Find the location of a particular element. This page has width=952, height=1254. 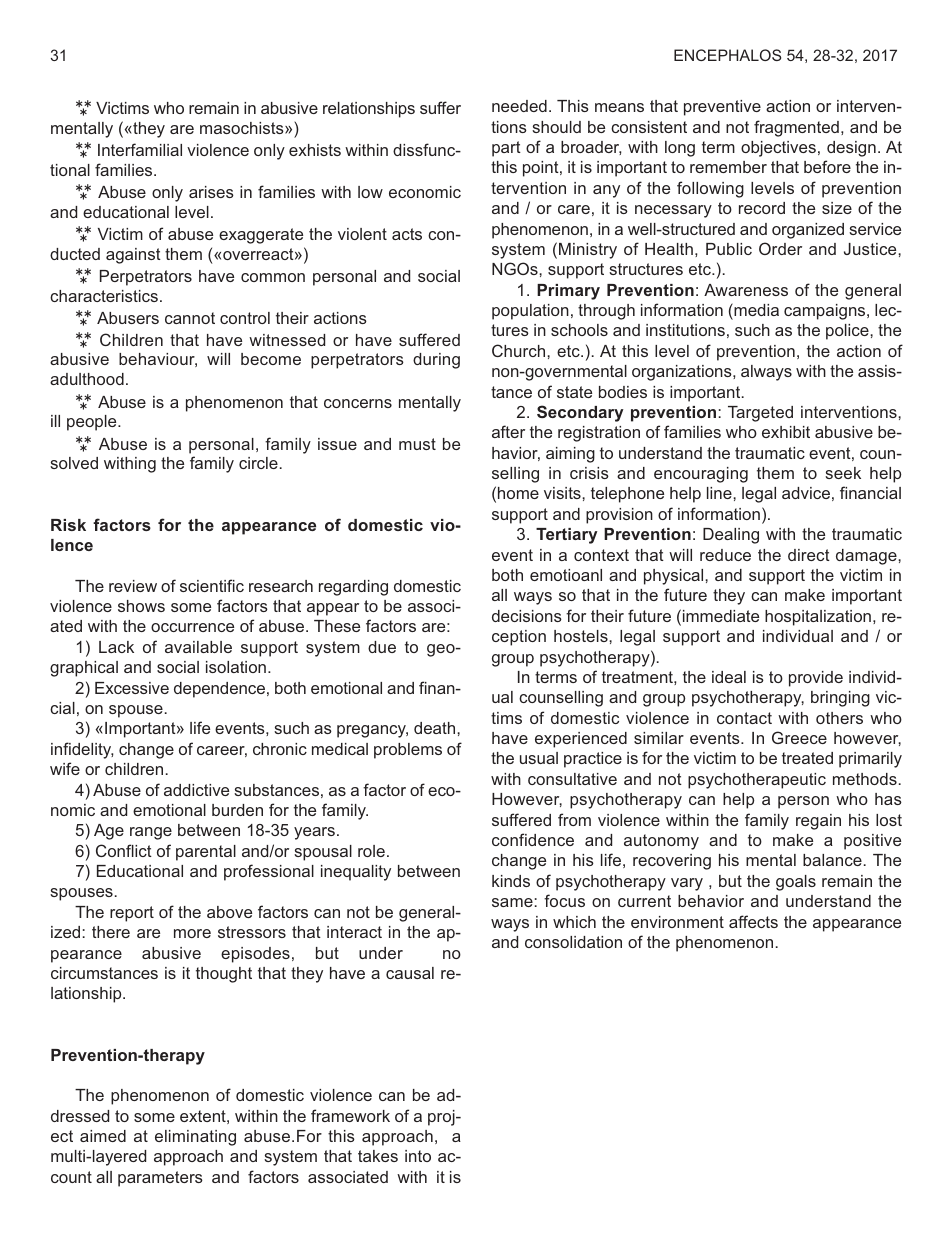

eliminating is located at coordinates (195, 1138).
